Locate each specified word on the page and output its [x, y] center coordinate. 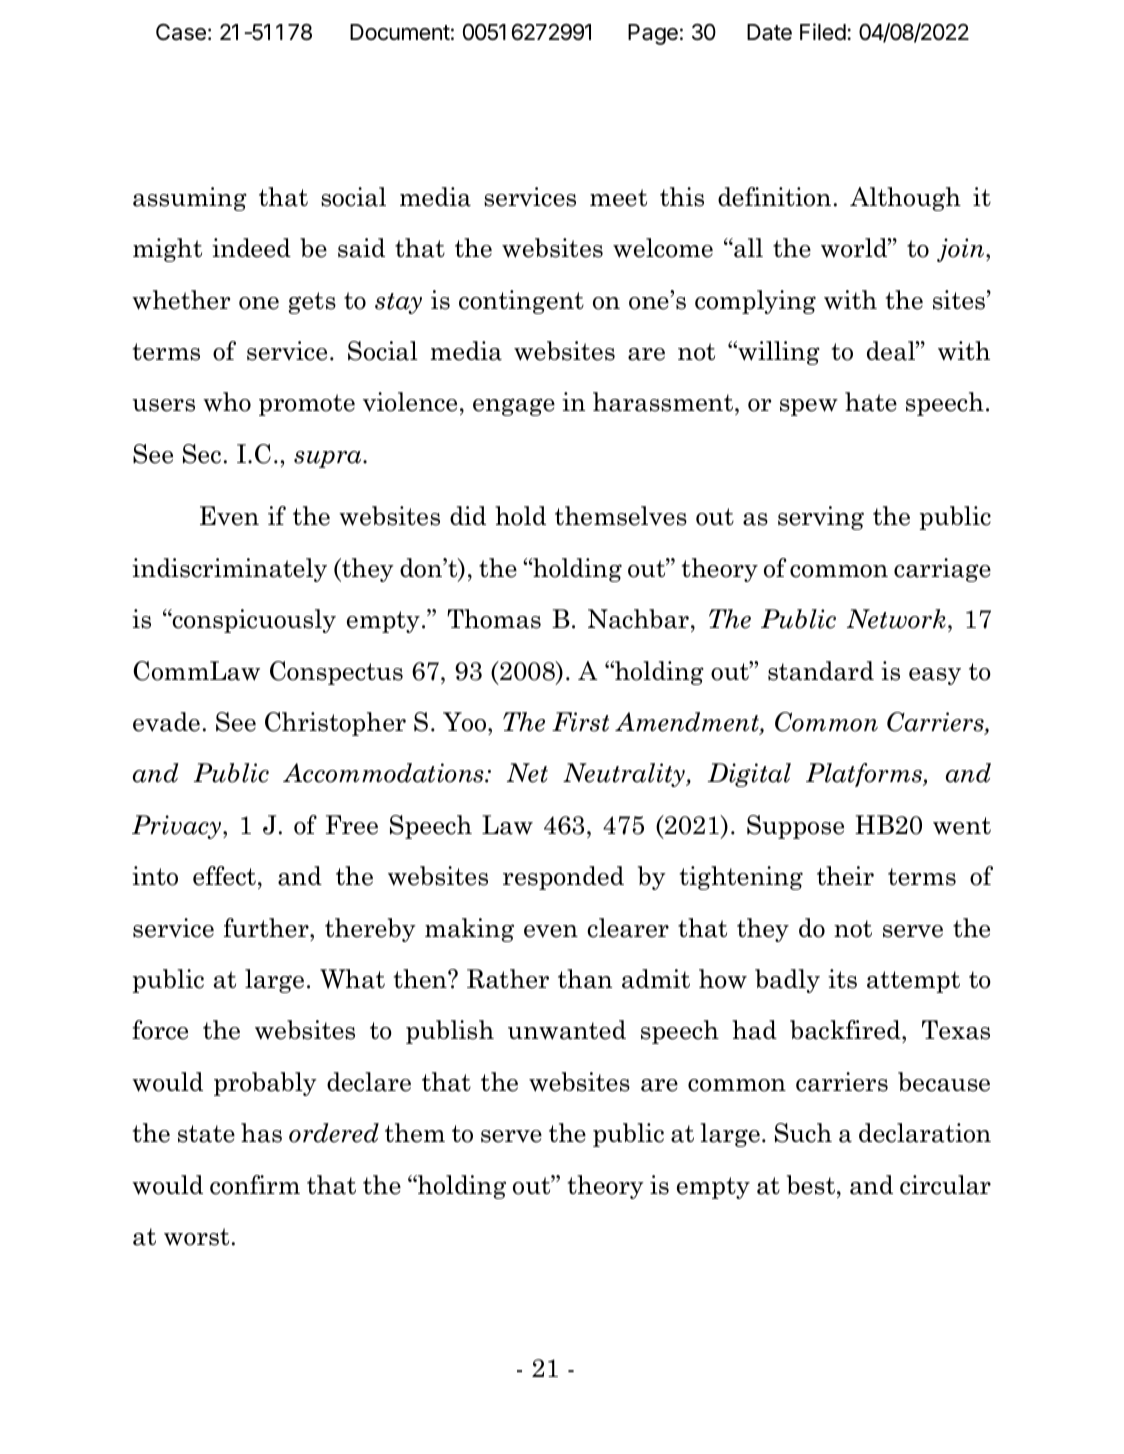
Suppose [795, 827]
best [812, 1185]
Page [653, 34]
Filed [823, 32]
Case [181, 32]
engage [514, 407]
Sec [202, 454]
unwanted [567, 1030]
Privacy [178, 827]
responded [563, 878]
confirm [255, 1185]
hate [871, 402]
